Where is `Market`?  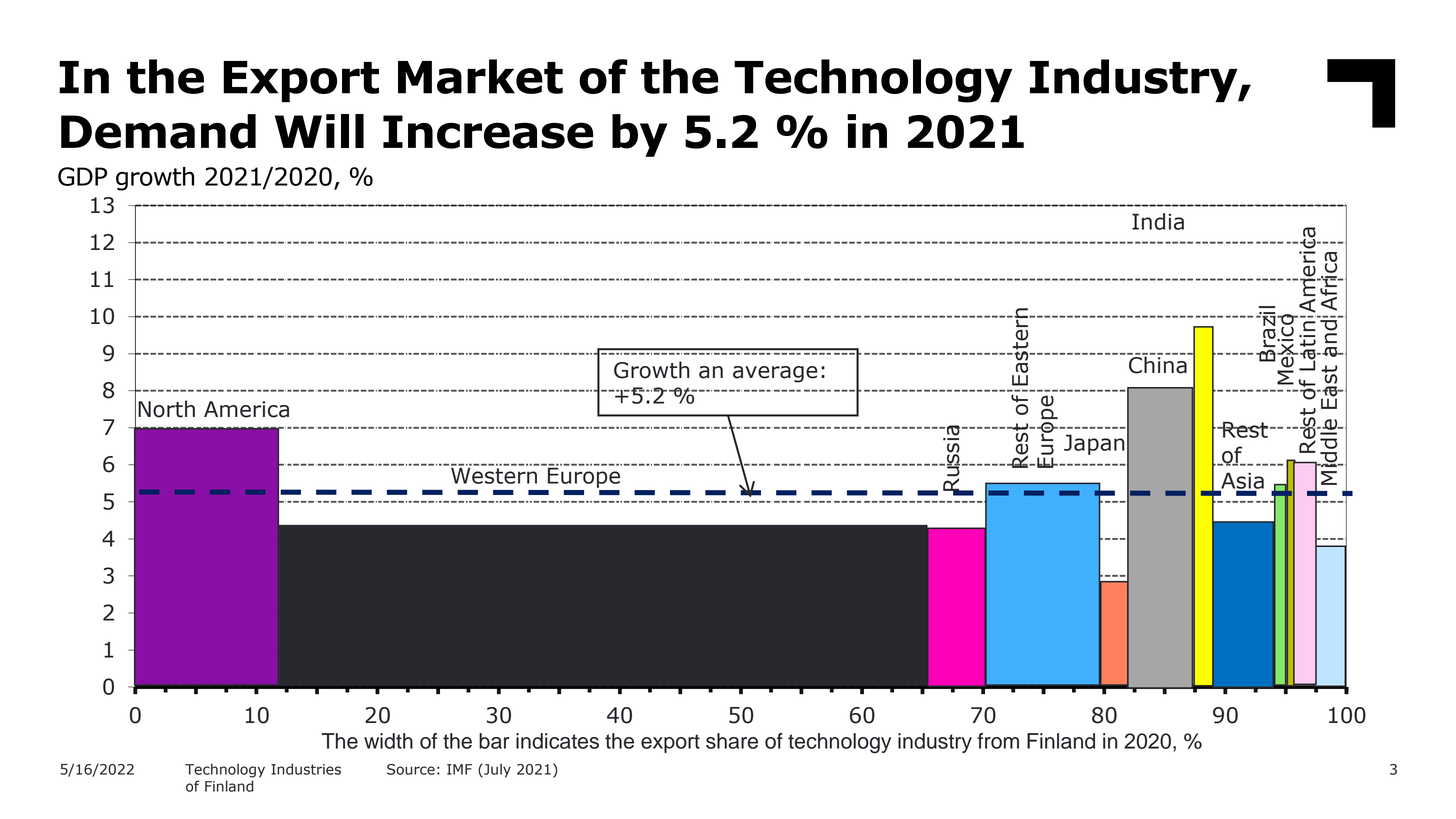 Market is located at coordinates (480, 76).
